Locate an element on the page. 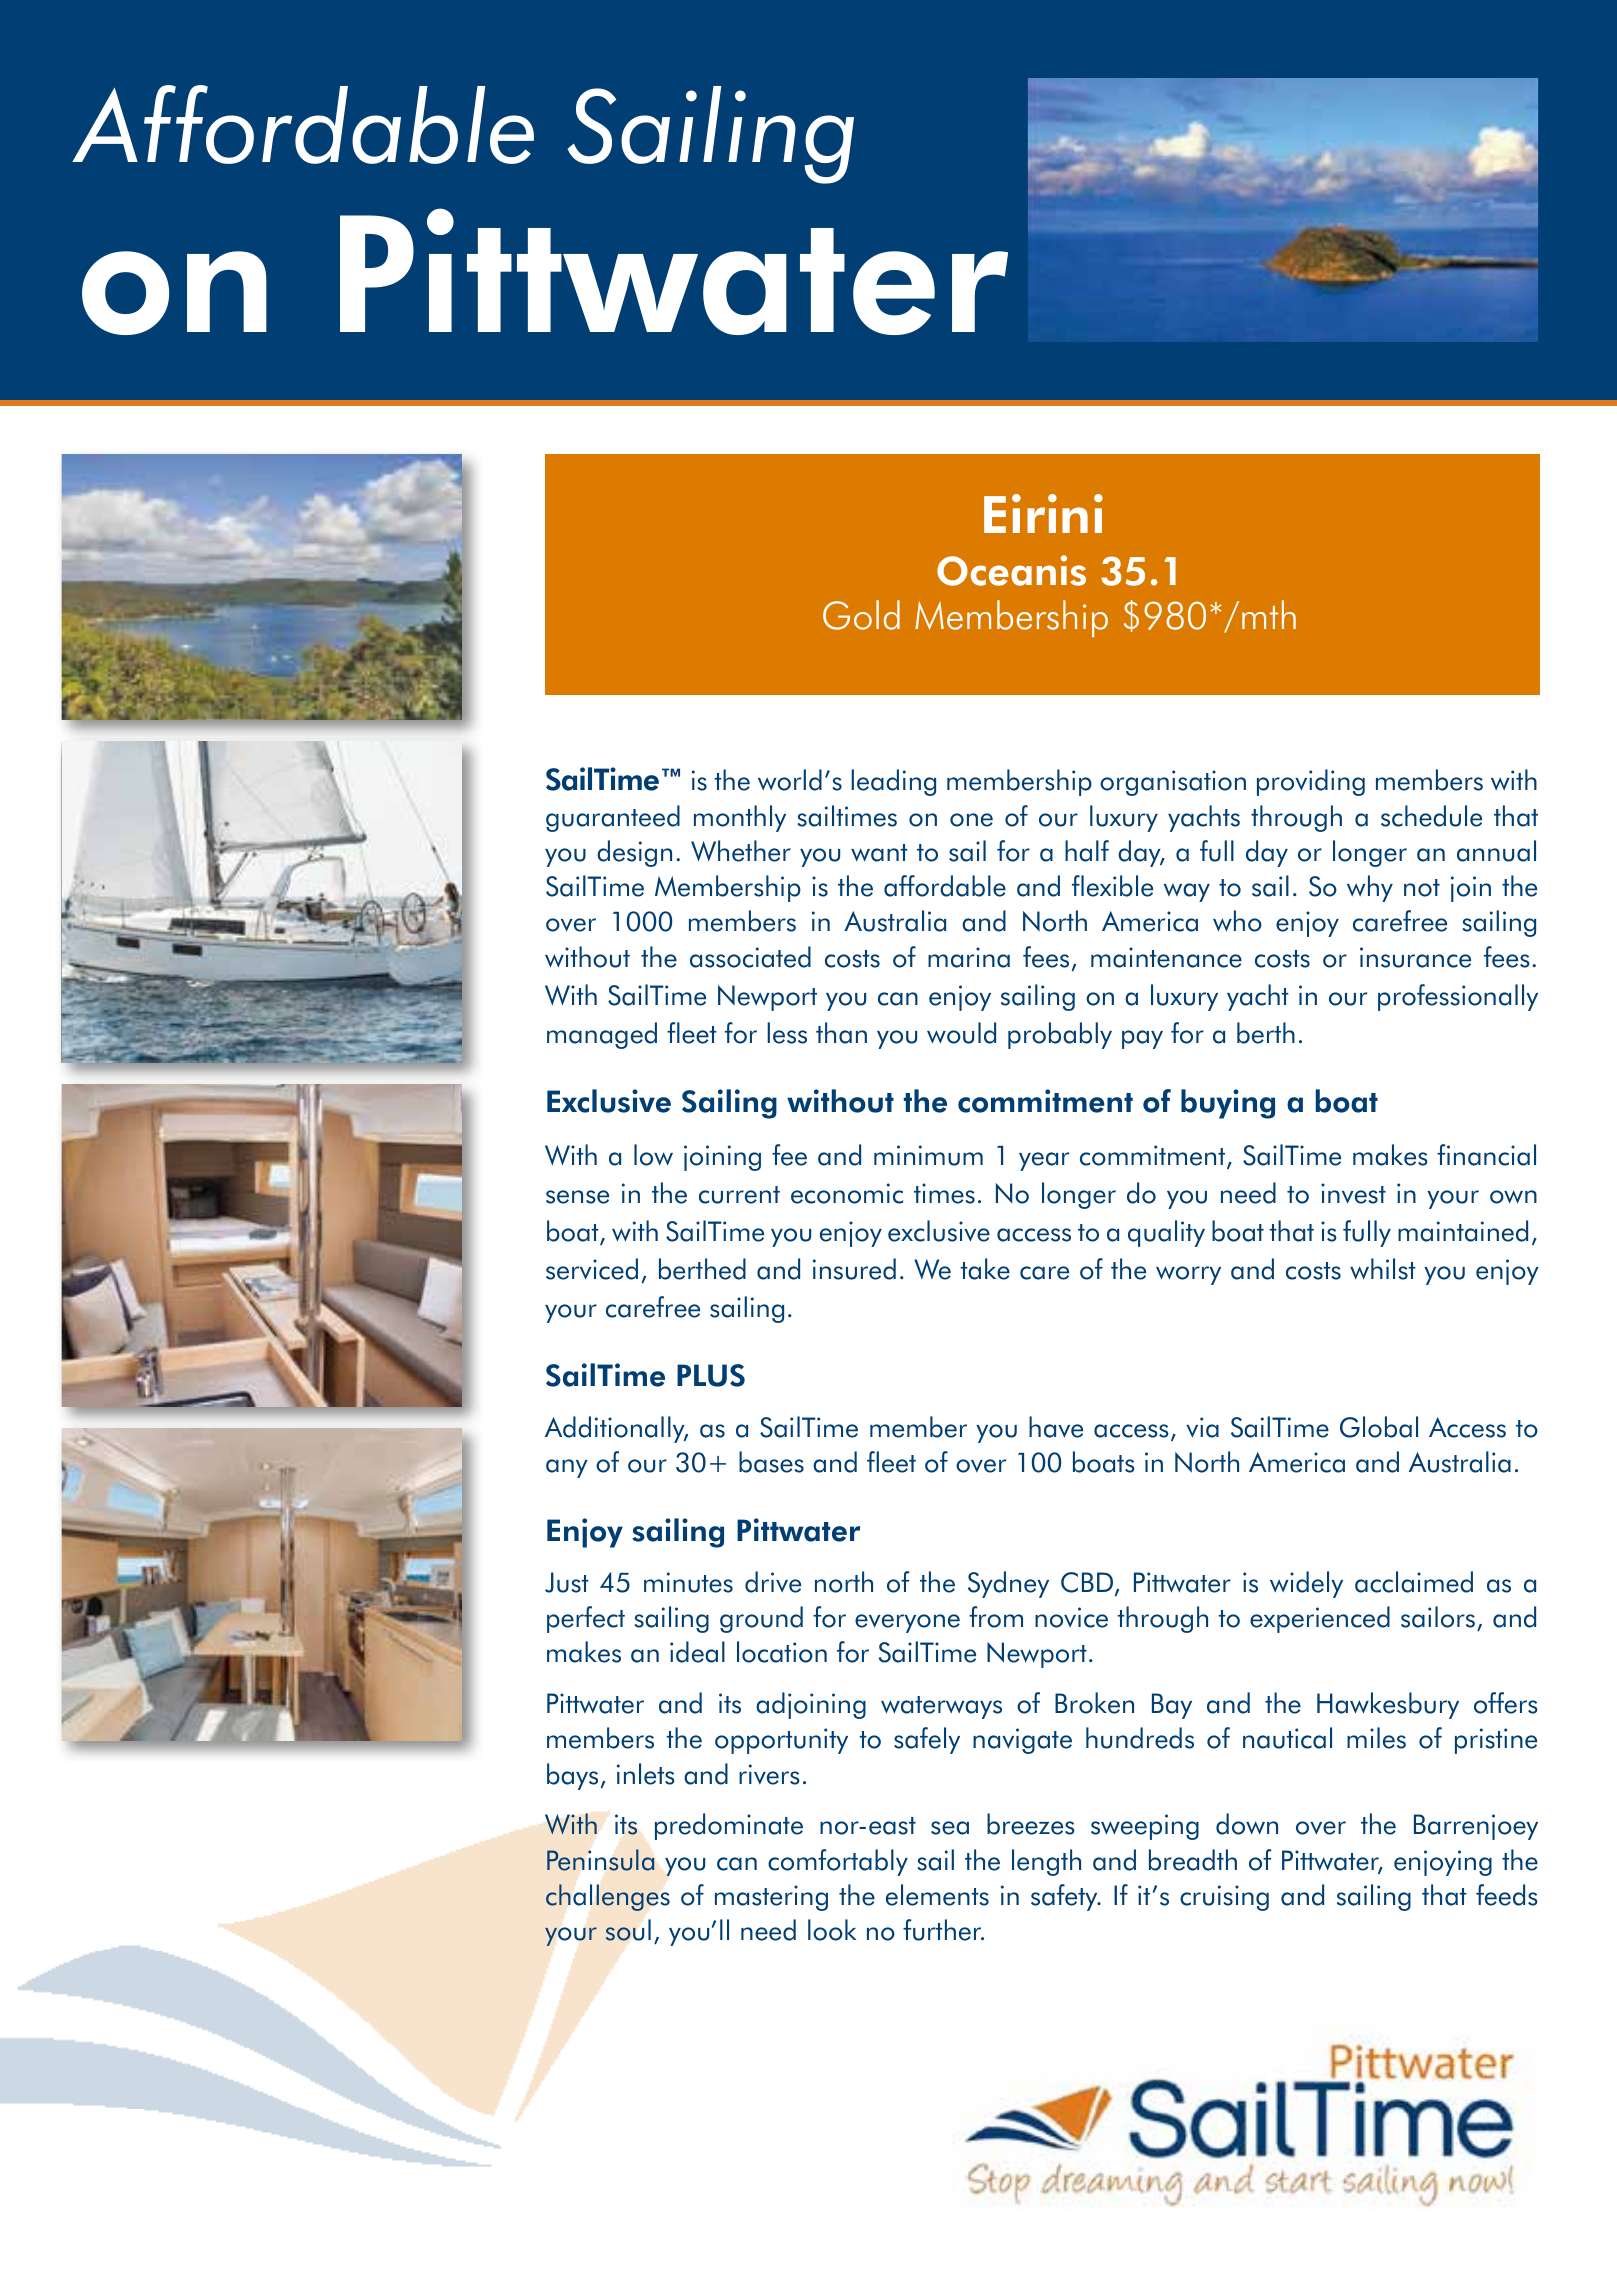  professionally is located at coordinates (1458, 997).
